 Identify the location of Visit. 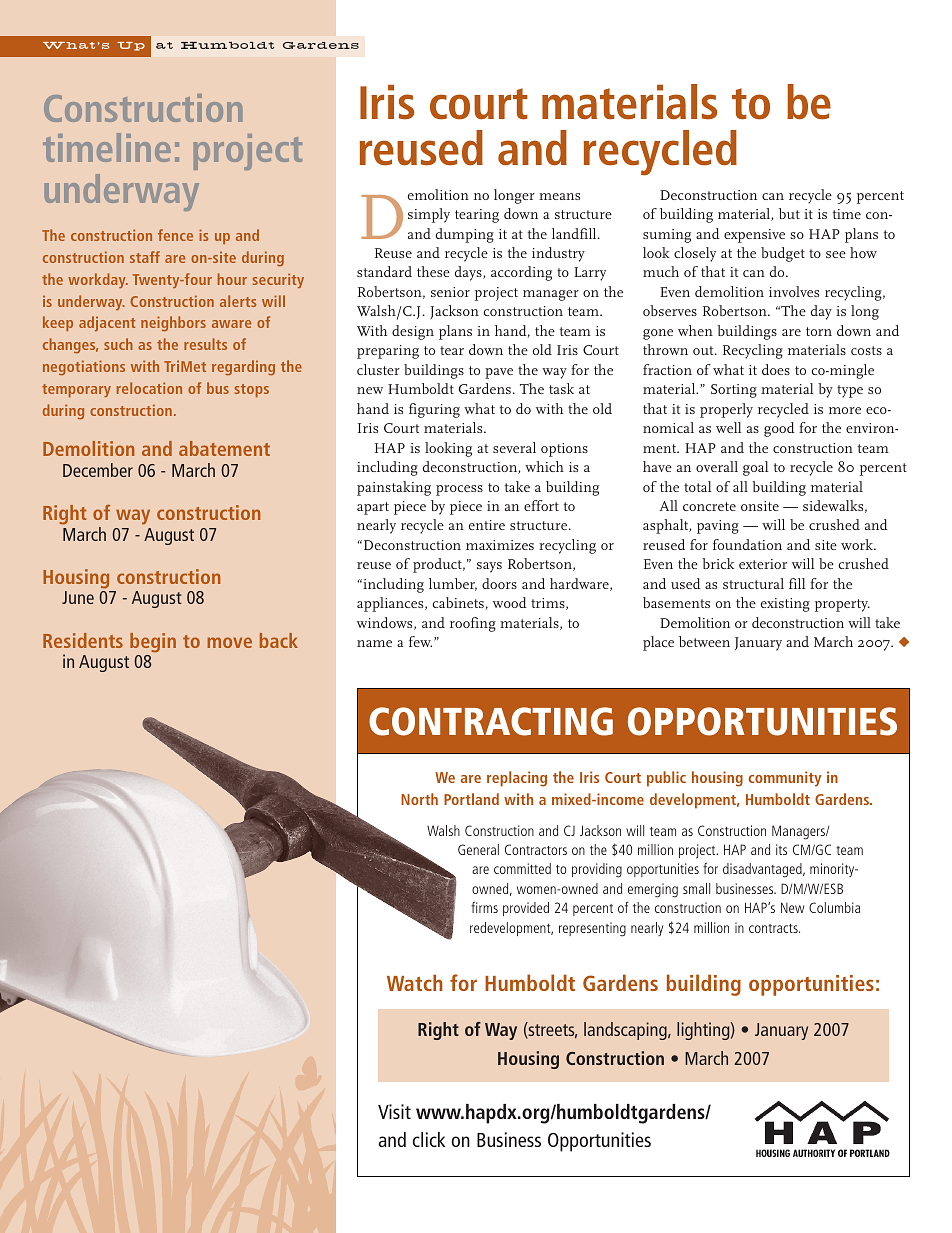
(394, 1111).
